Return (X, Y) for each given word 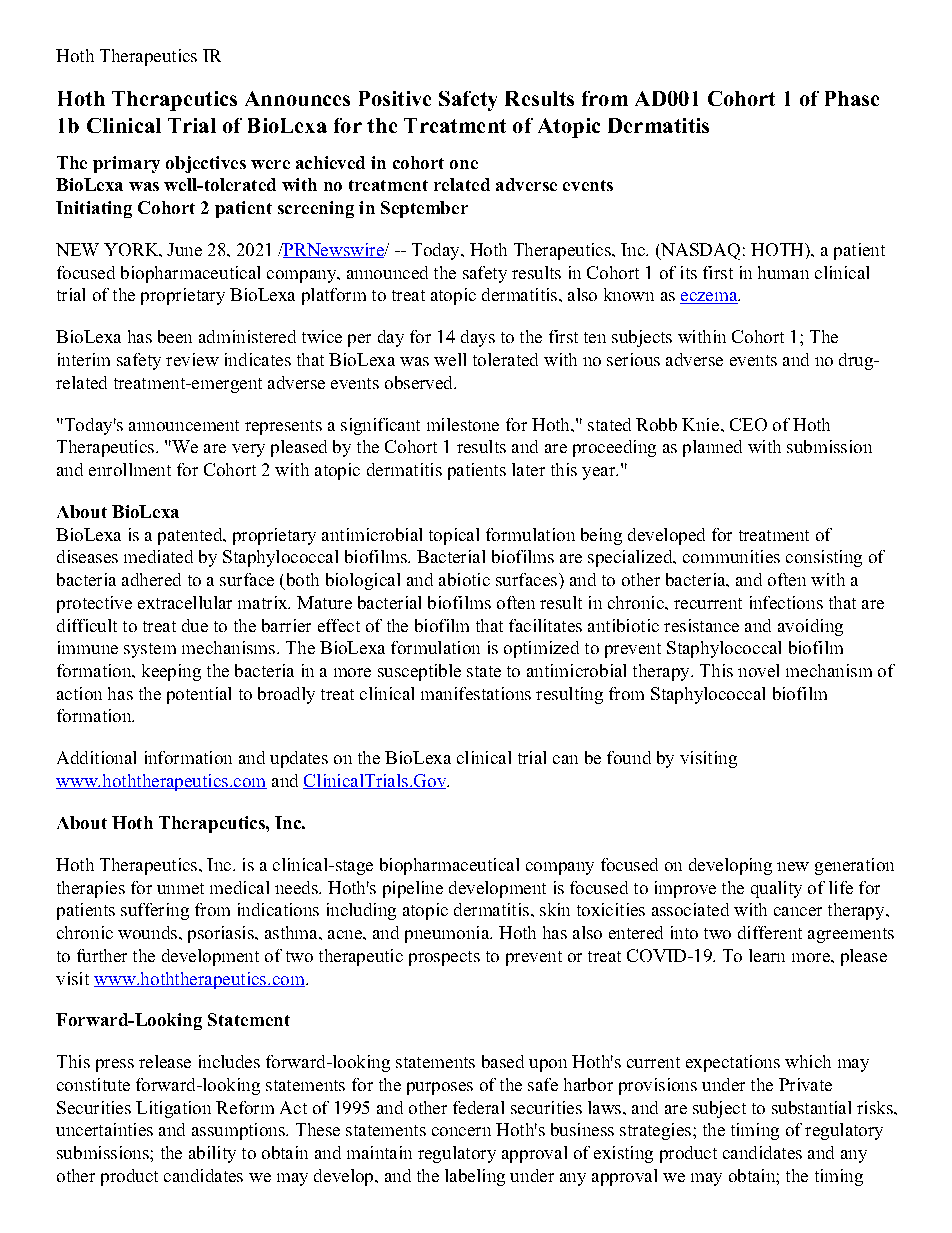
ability (212, 1154)
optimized (541, 649)
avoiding (810, 627)
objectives (206, 164)
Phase (852, 98)
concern (461, 1131)
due (195, 625)
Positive (395, 98)
